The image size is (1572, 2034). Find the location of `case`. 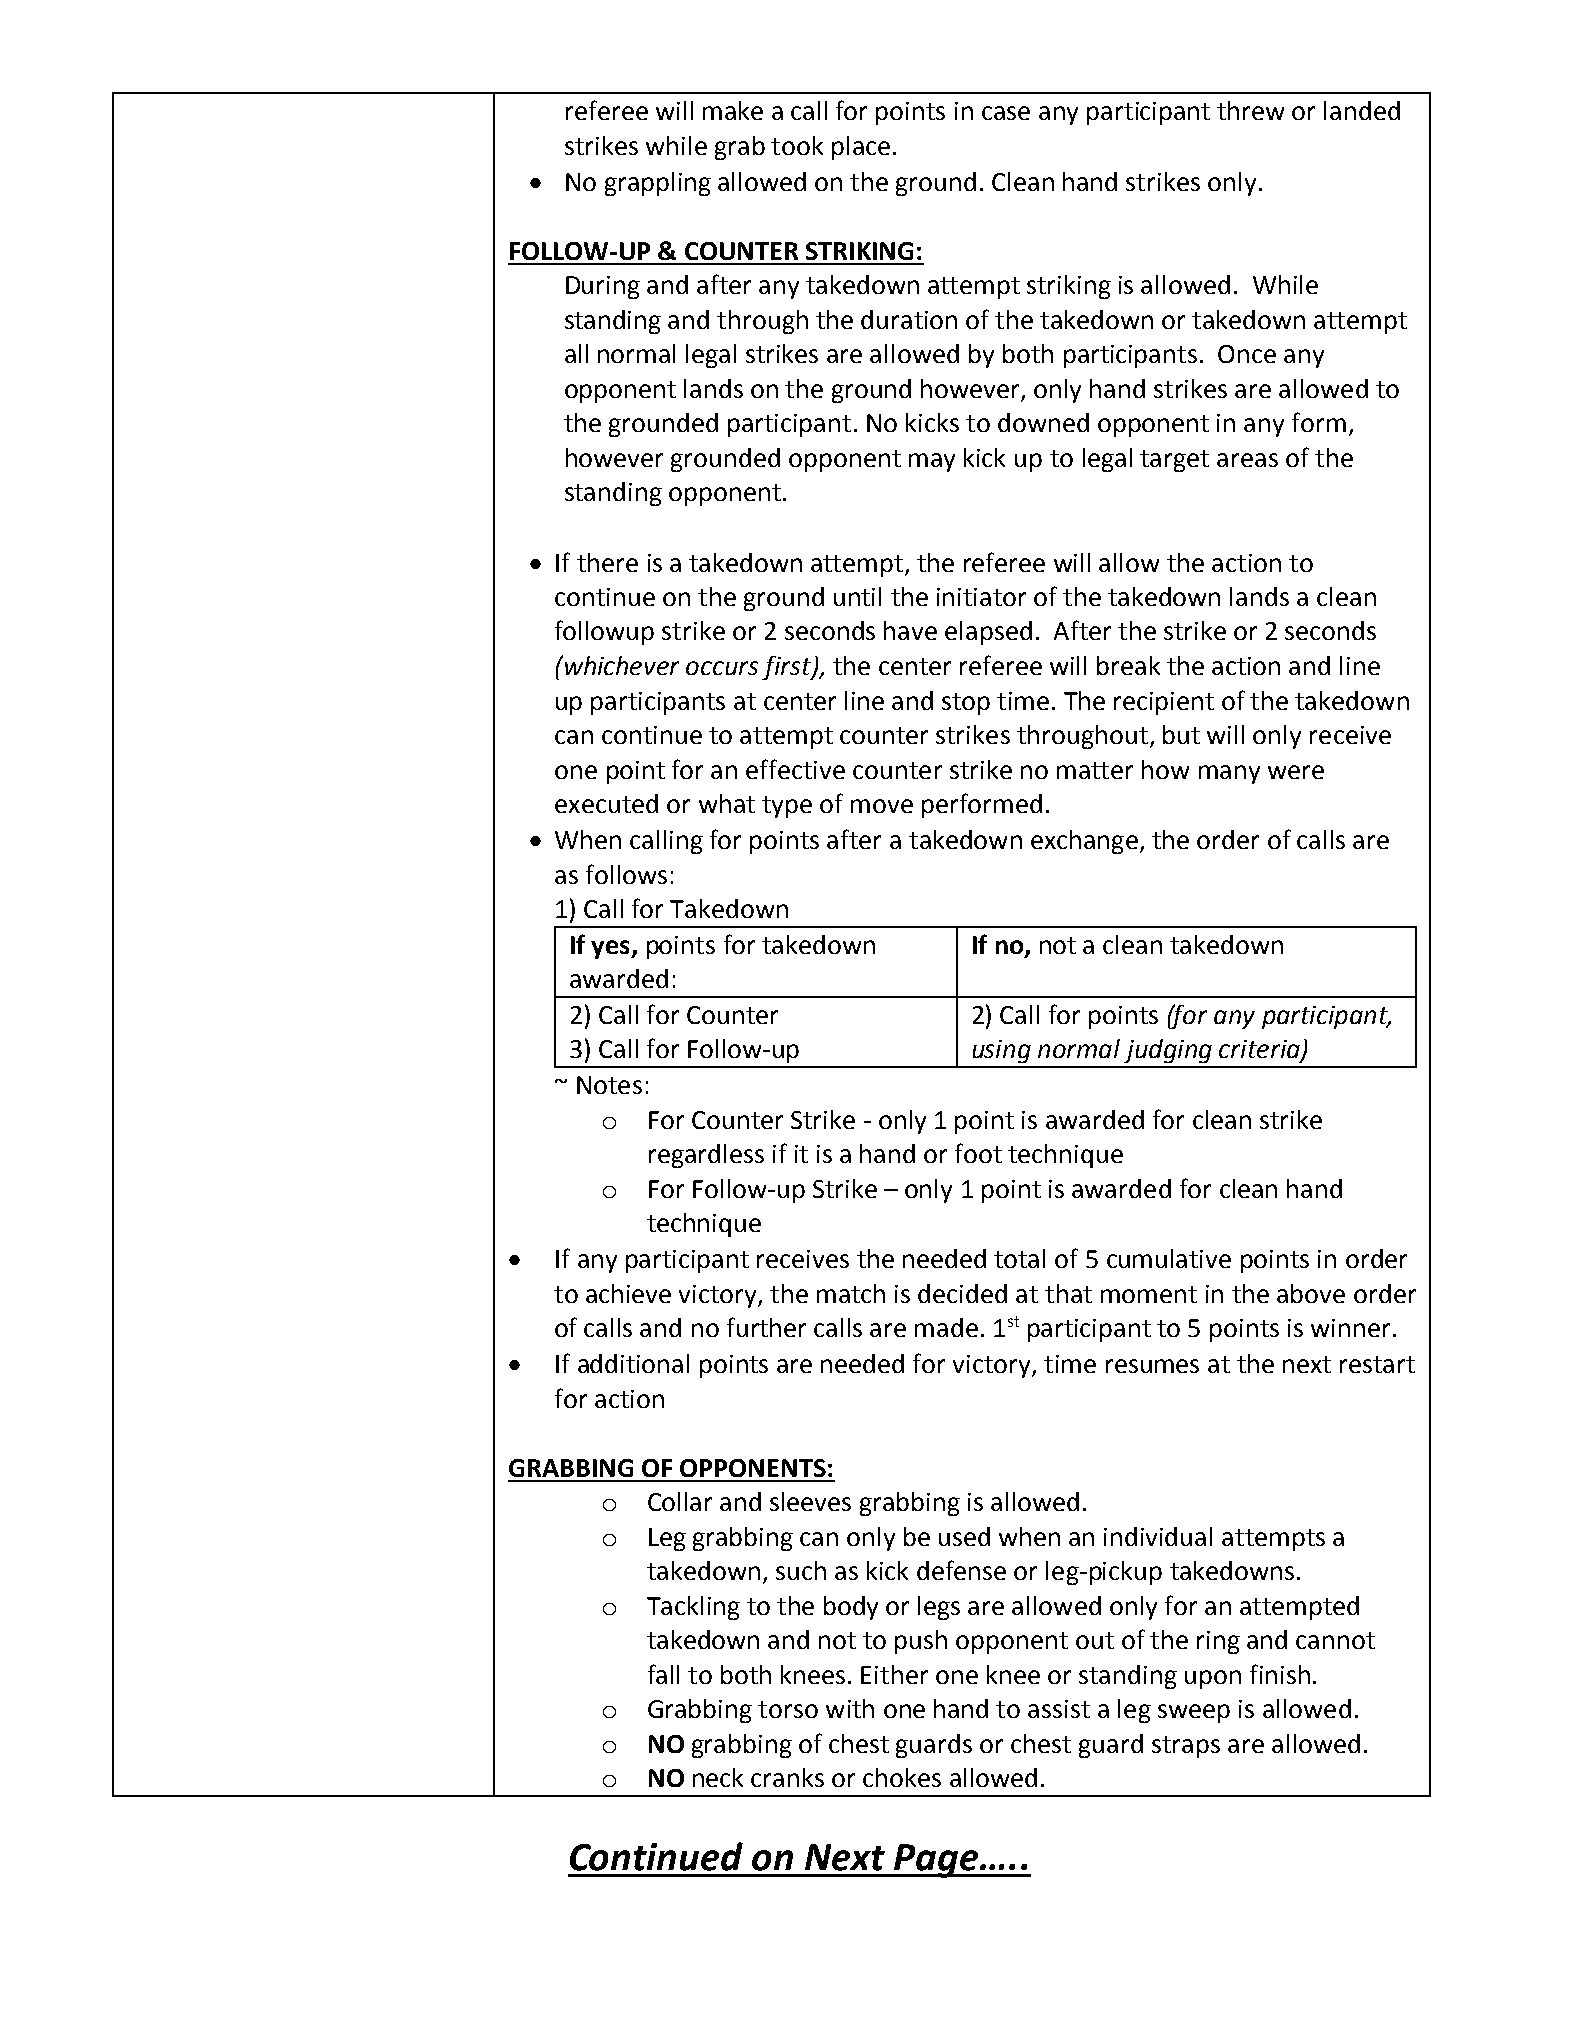

case is located at coordinates (1006, 113).
